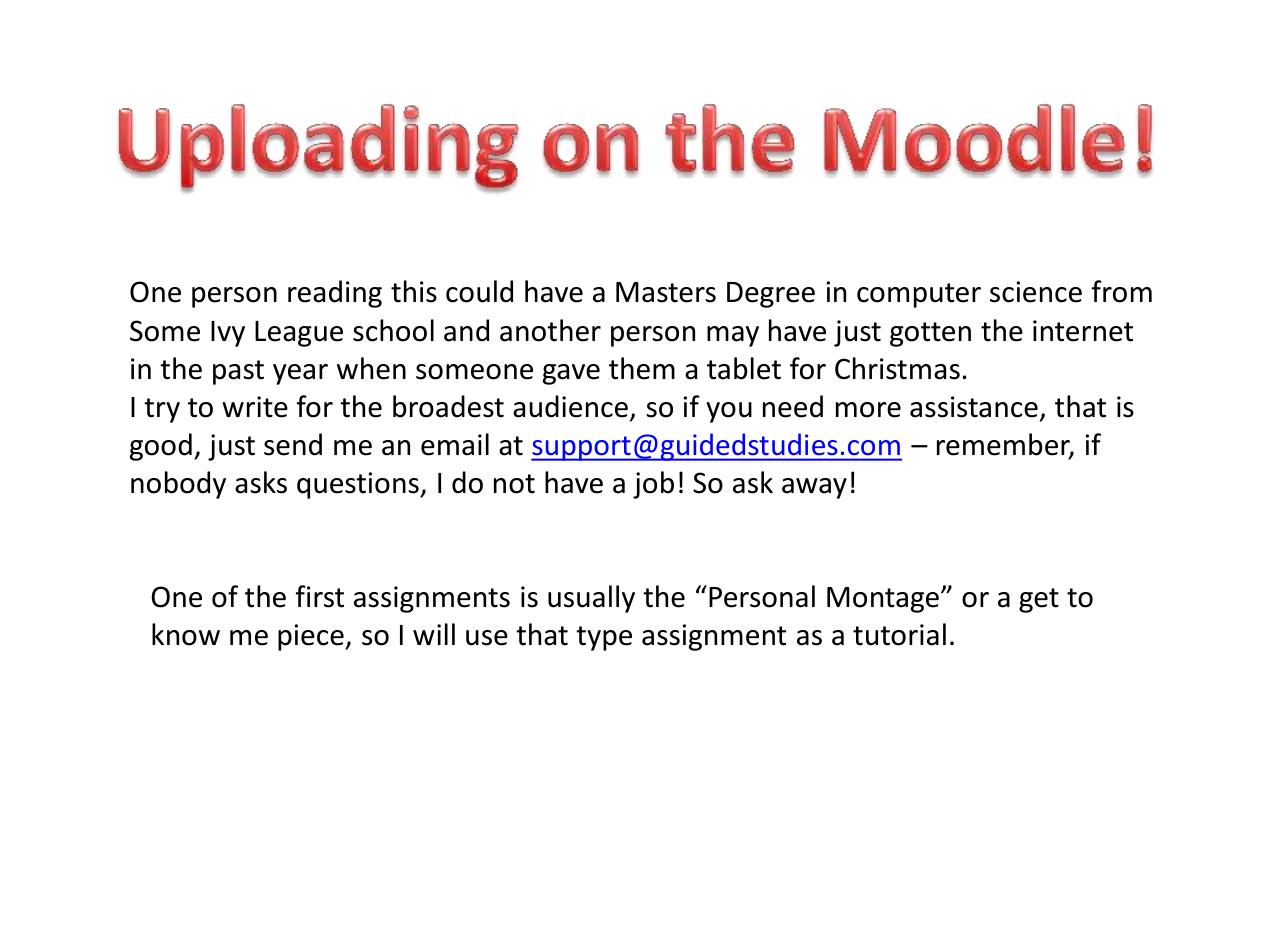  Describe the element at coordinates (261, 482) in the image. I see `asks` at that location.
